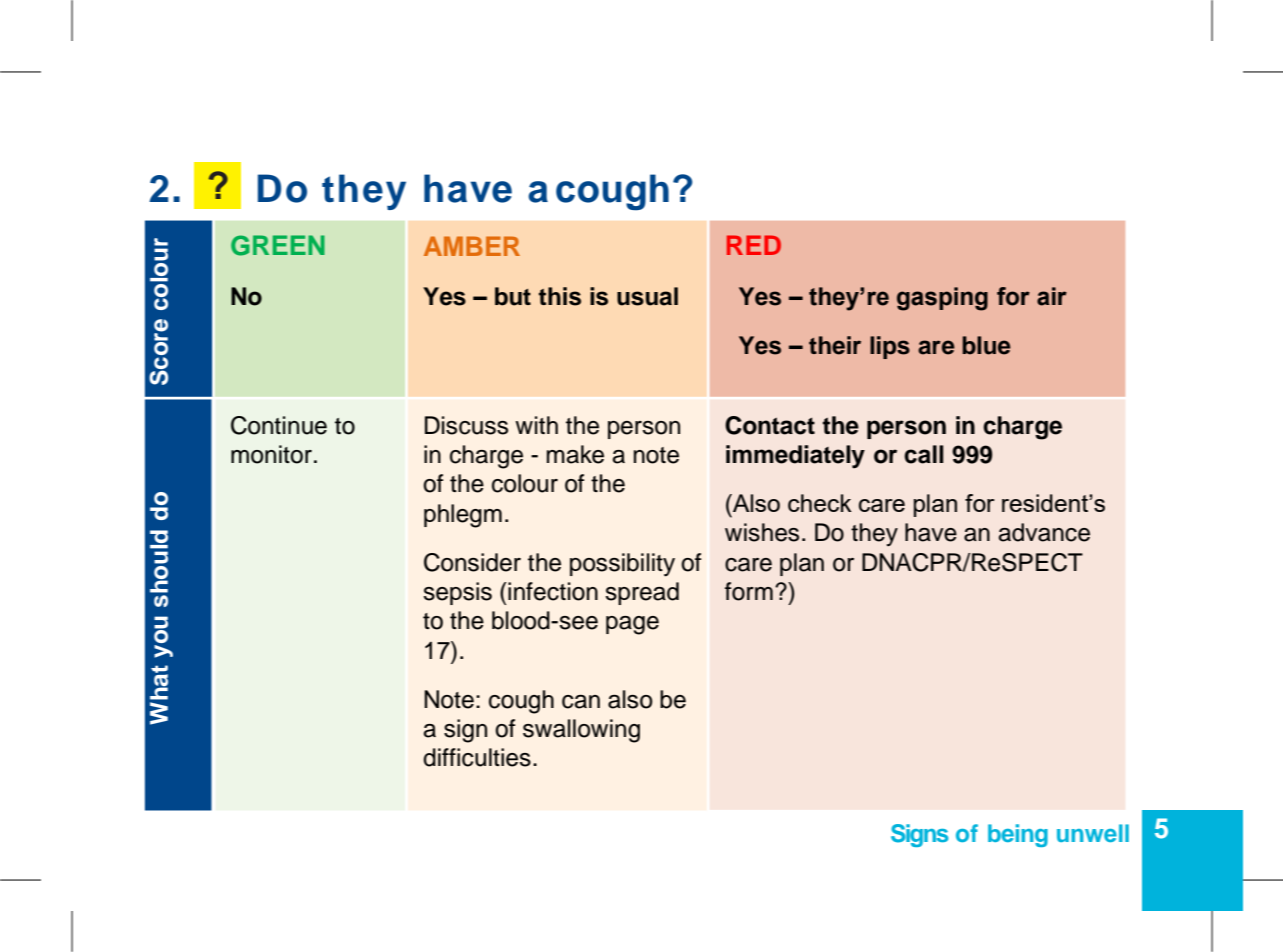 Image resolution: width=1283 pixels, height=952 pixels. Describe the element at coordinates (986, 345) in the page. I see `blue` at that location.
